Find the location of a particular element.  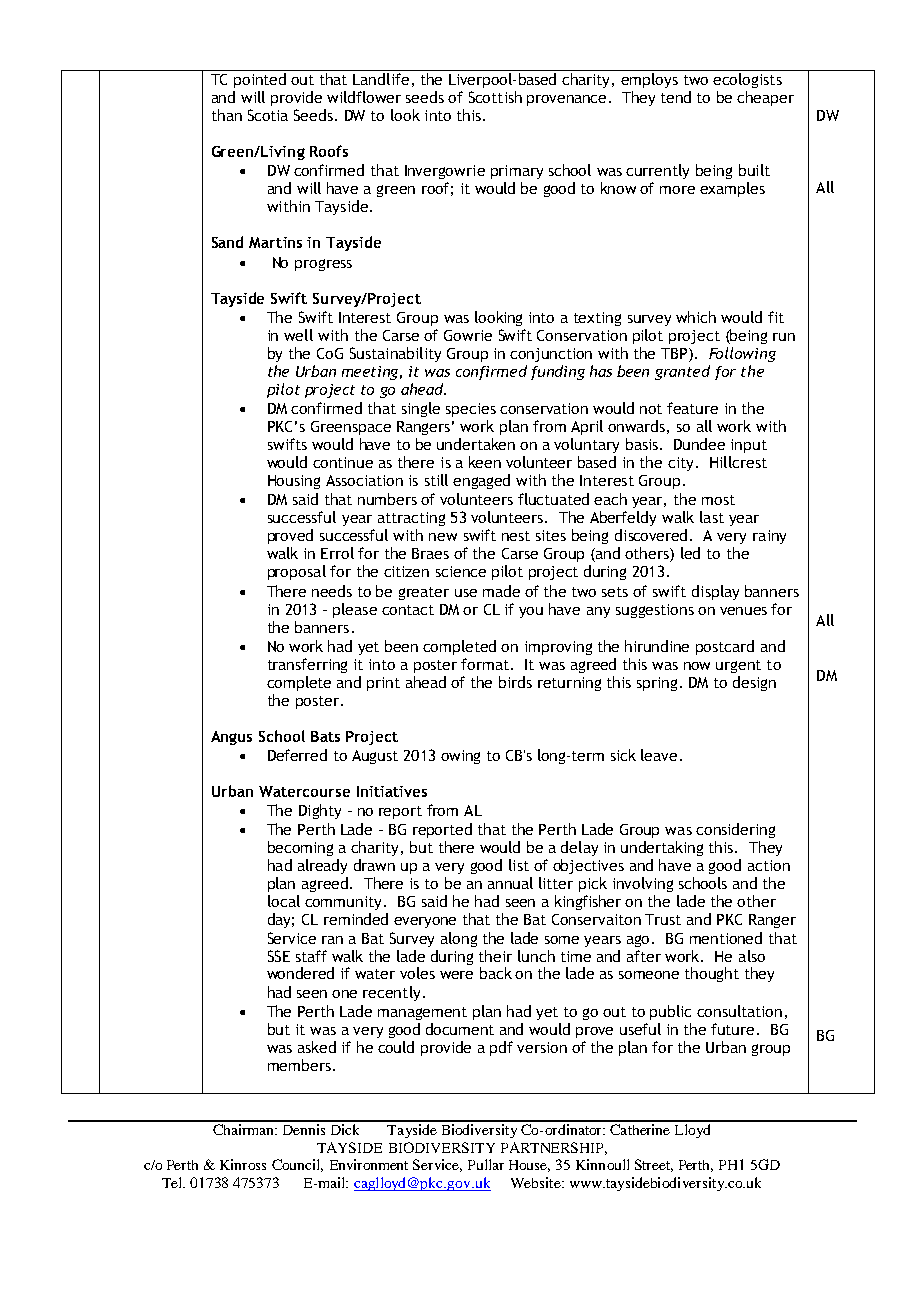

Scottish is located at coordinates (495, 97).
